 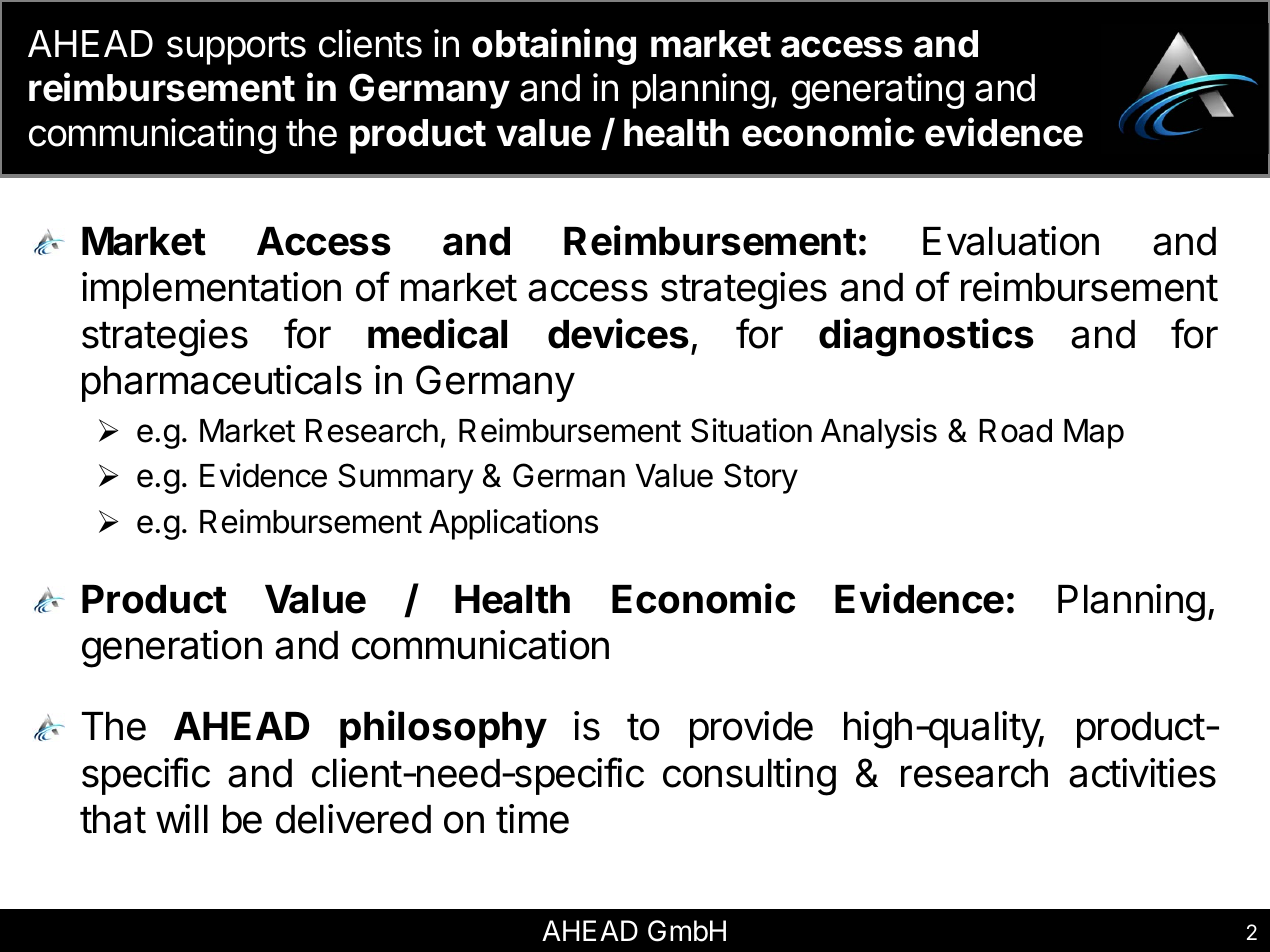 I want to click on generating, so click(x=878, y=91).
